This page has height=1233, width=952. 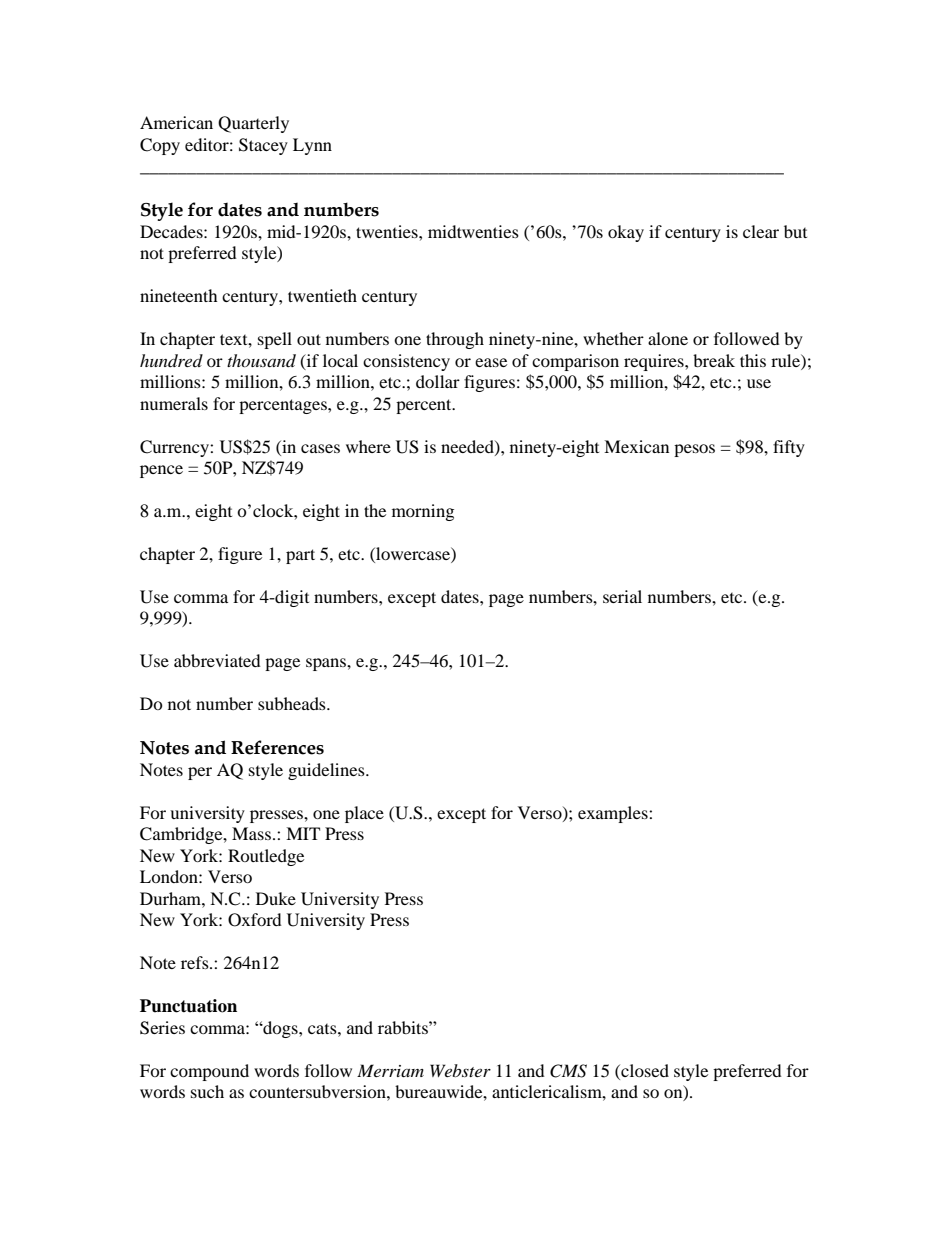 I want to click on compound, so click(x=209, y=1072).
